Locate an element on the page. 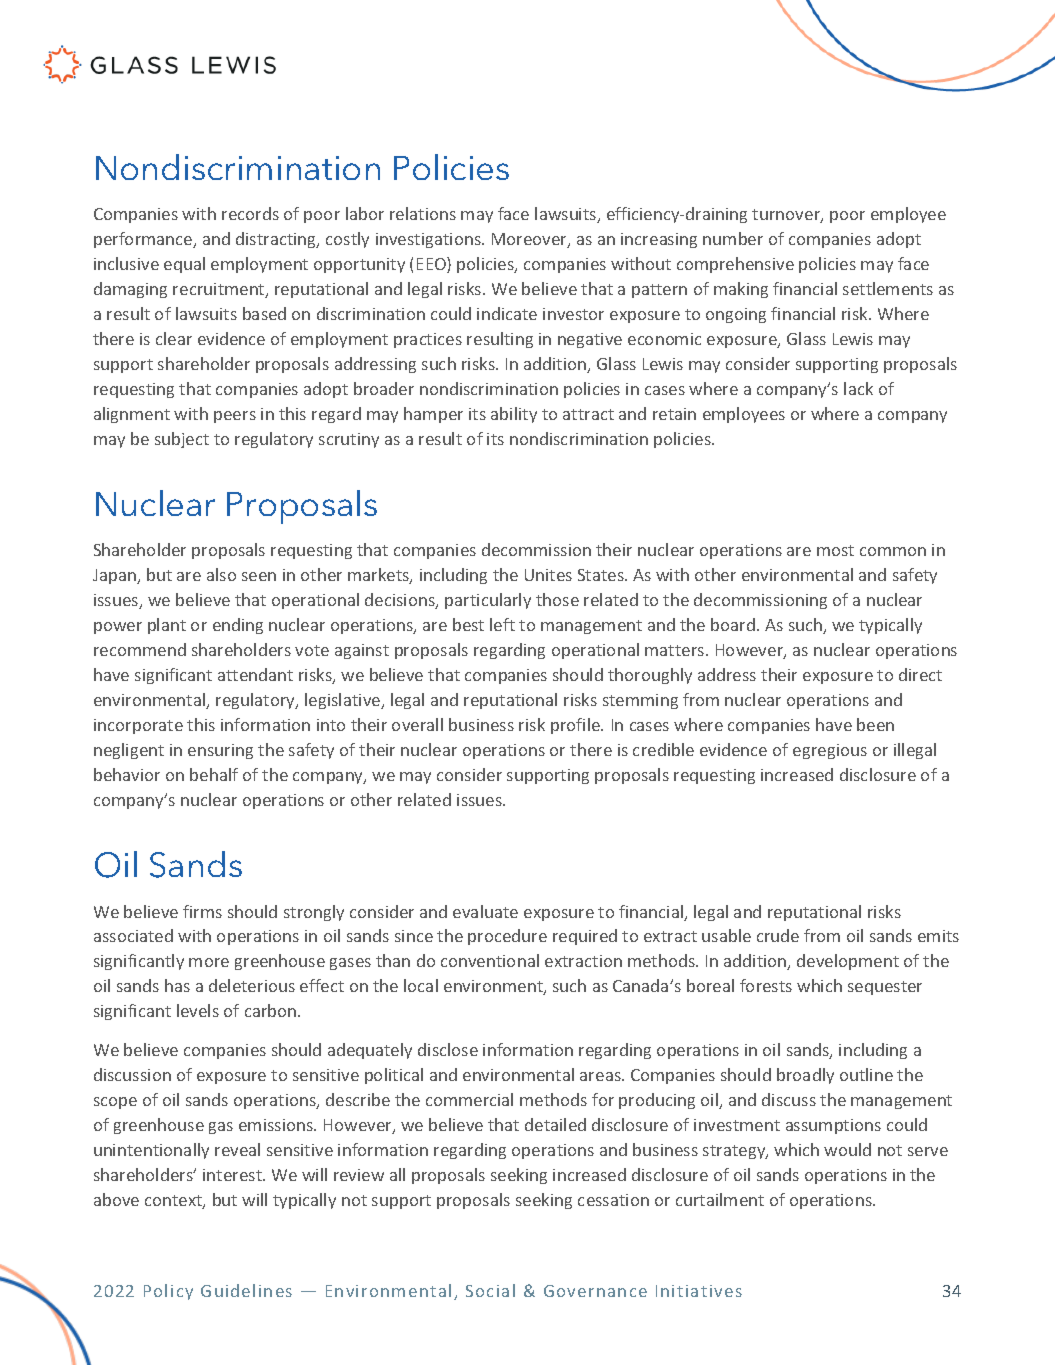 Image resolution: width=1055 pixels, height=1365 pixels. equal is located at coordinates (184, 265).
